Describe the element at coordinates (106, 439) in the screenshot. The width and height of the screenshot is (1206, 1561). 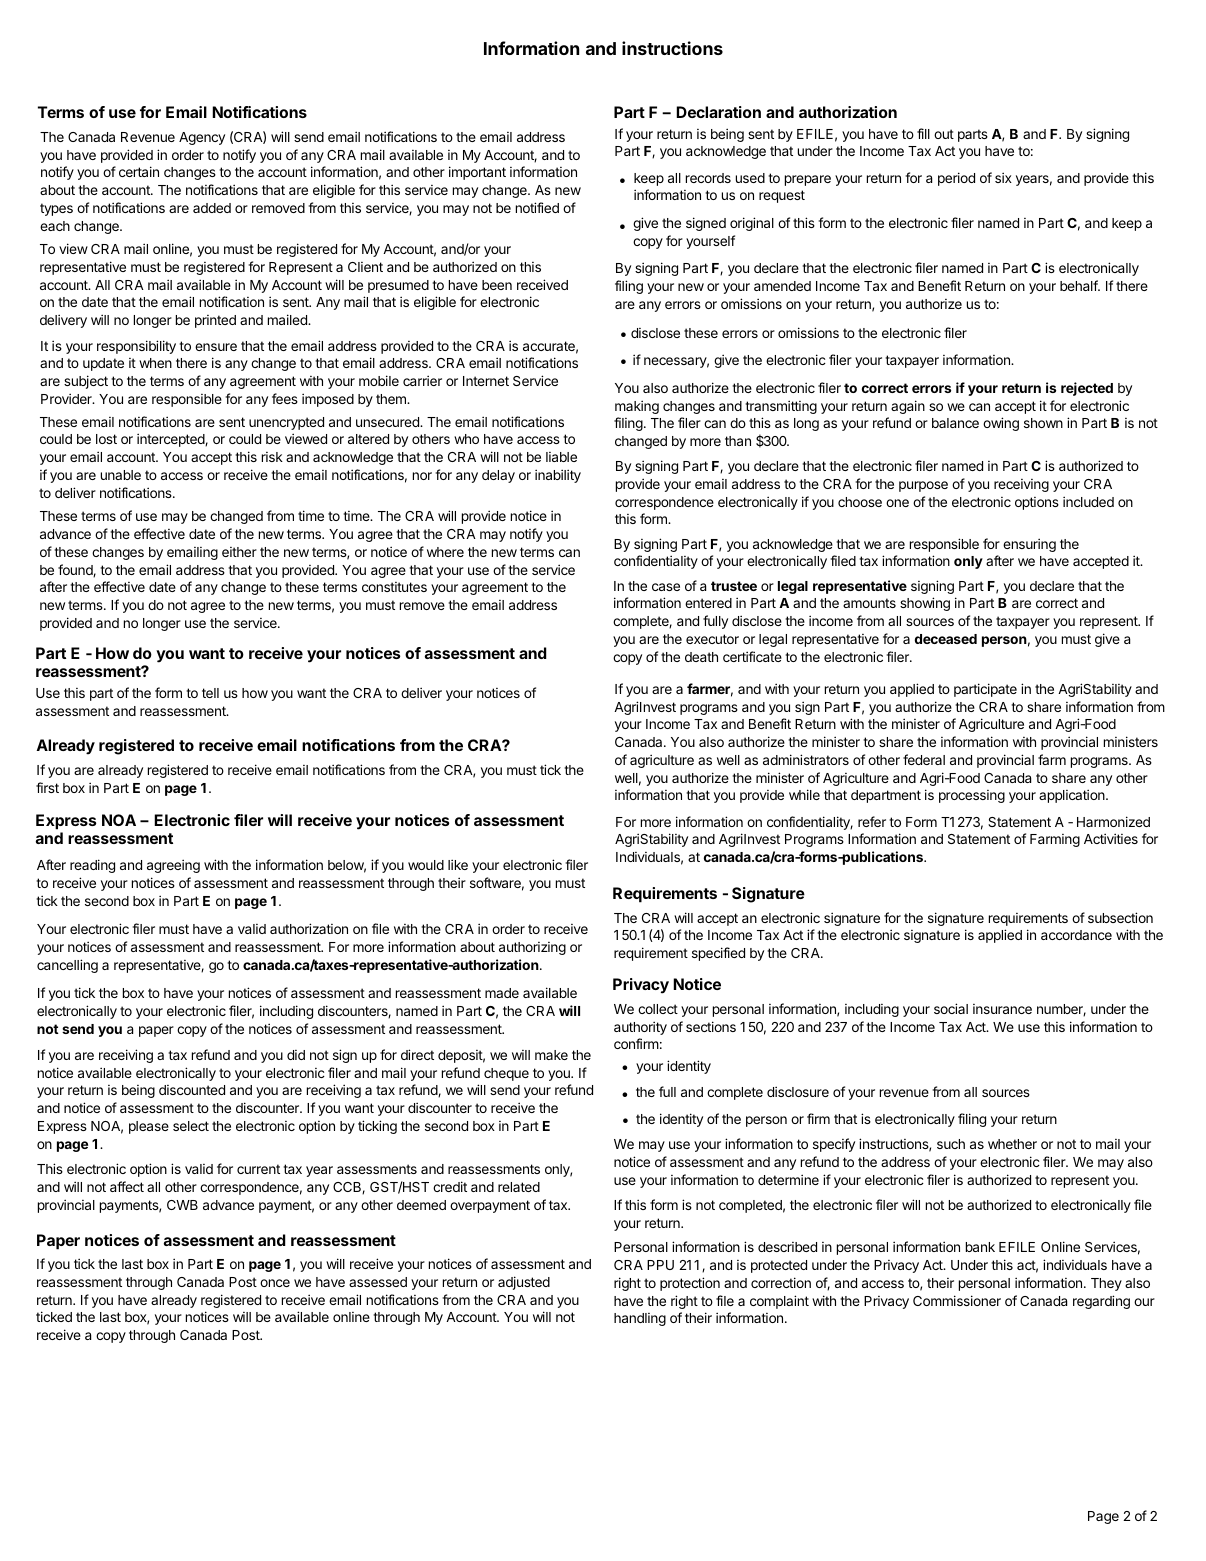
I see `lost` at that location.
